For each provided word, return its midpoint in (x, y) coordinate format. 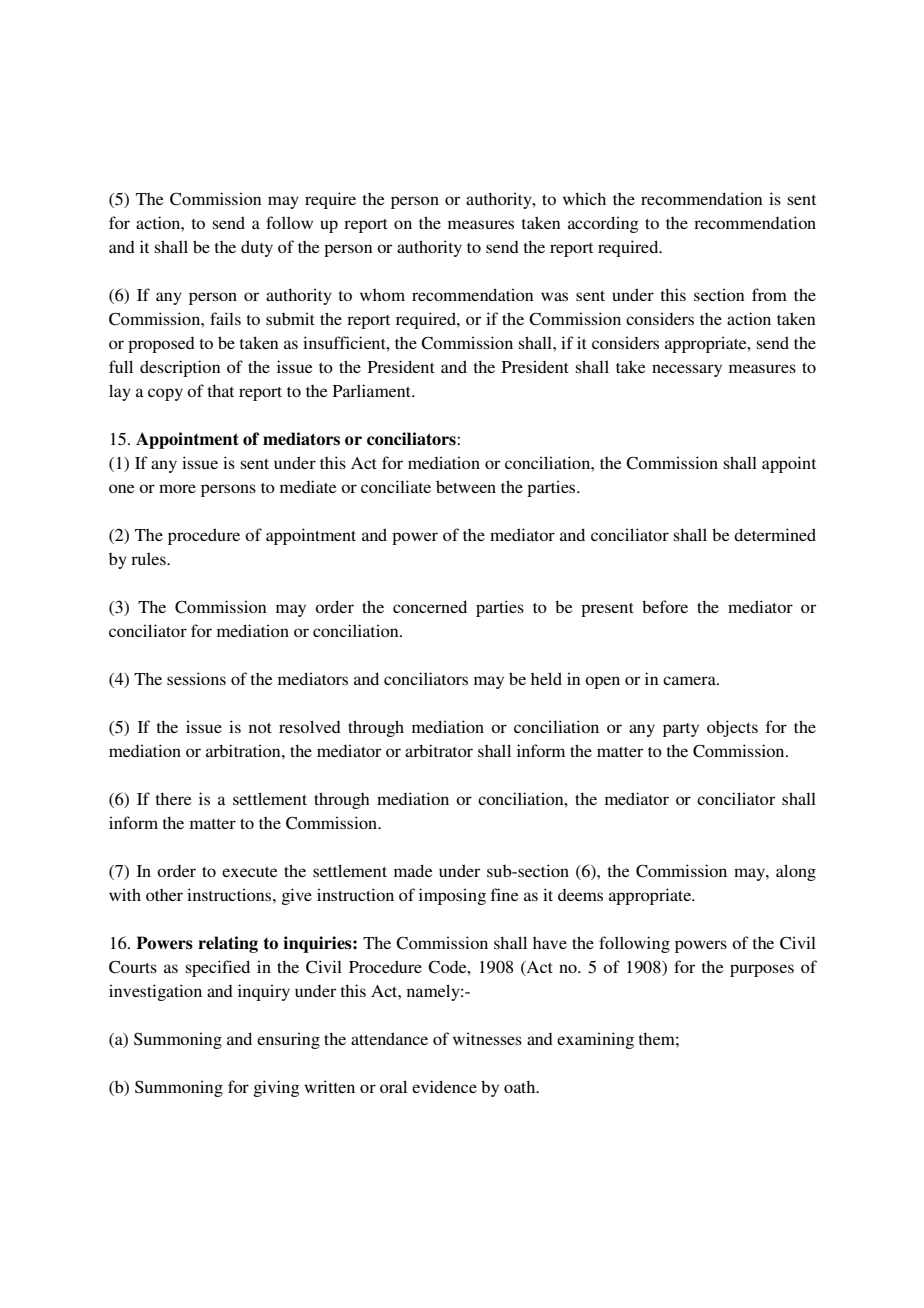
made (413, 870)
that (221, 391)
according (603, 224)
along (796, 872)
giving (277, 1088)
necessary (687, 370)
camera (690, 680)
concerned (430, 606)
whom (382, 295)
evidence (444, 1086)
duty (257, 248)
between (466, 486)
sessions (196, 678)
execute (250, 872)
